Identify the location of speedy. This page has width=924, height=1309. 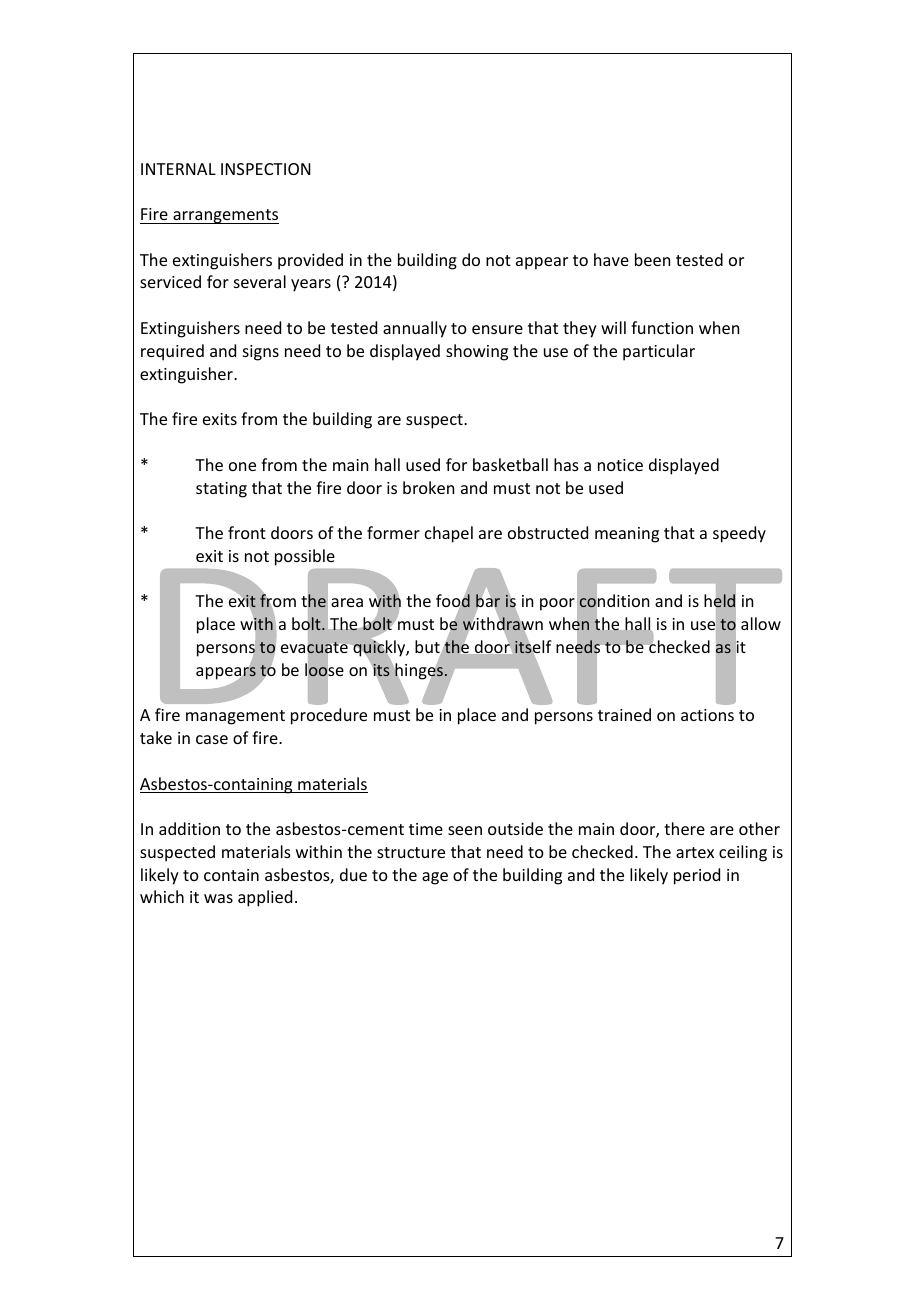
(739, 534).
